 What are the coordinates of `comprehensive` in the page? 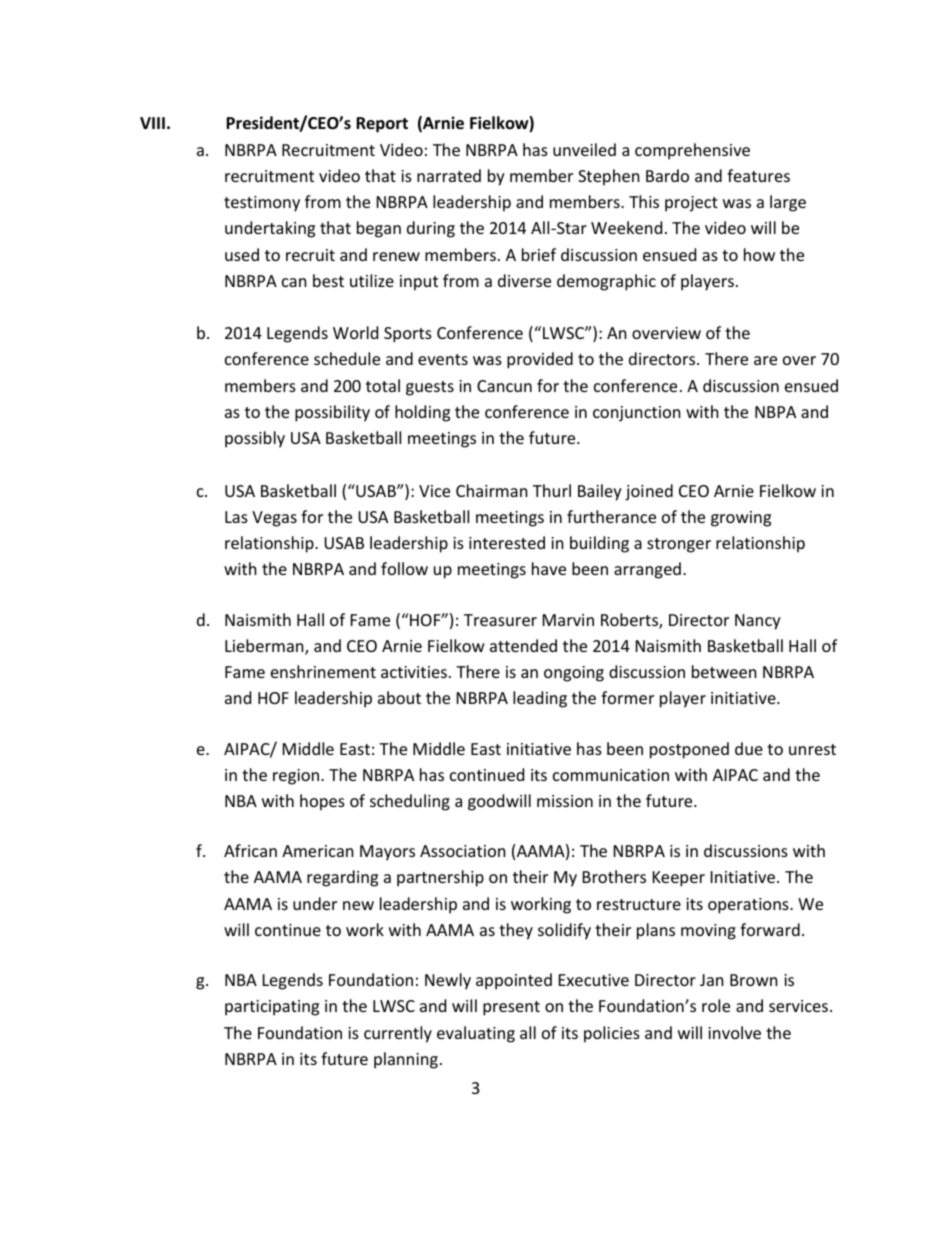 It's located at (692, 151).
